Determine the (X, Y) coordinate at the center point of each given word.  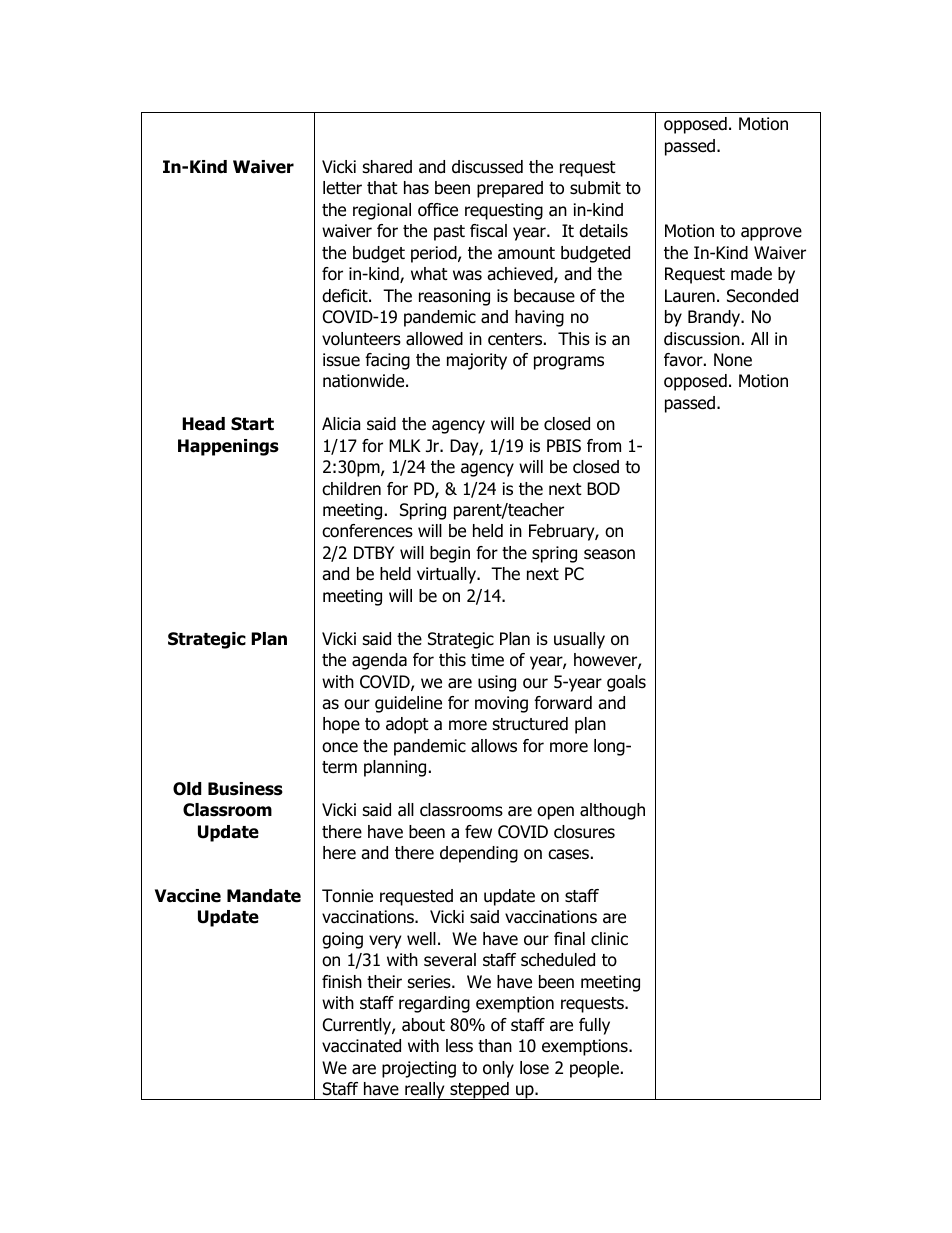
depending (479, 854)
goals (626, 683)
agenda (379, 661)
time (487, 660)
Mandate (264, 896)
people (594, 1069)
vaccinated (361, 1046)
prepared (510, 189)
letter (342, 188)
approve (771, 234)
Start (252, 424)
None (733, 360)
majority (477, 361)
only (498, 1069)
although (612, 811)
